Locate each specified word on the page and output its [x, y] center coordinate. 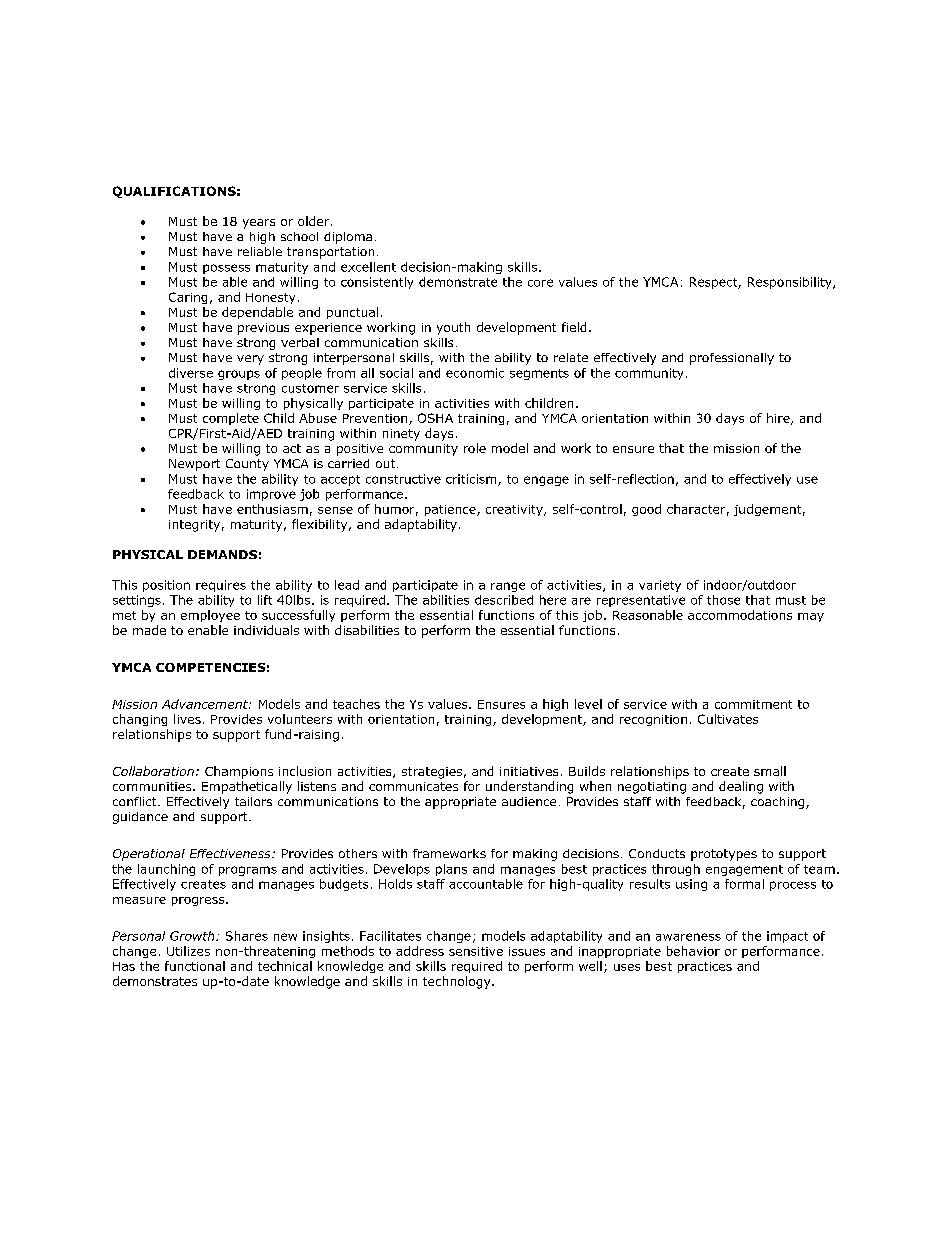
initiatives [529, 771]
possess [226, 269]
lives [187, 719]
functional [195, 966]
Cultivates [728, 719]
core [540, 283]
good [646, 510]
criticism [472, 480]
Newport [194, 465]
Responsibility [791, 283]
